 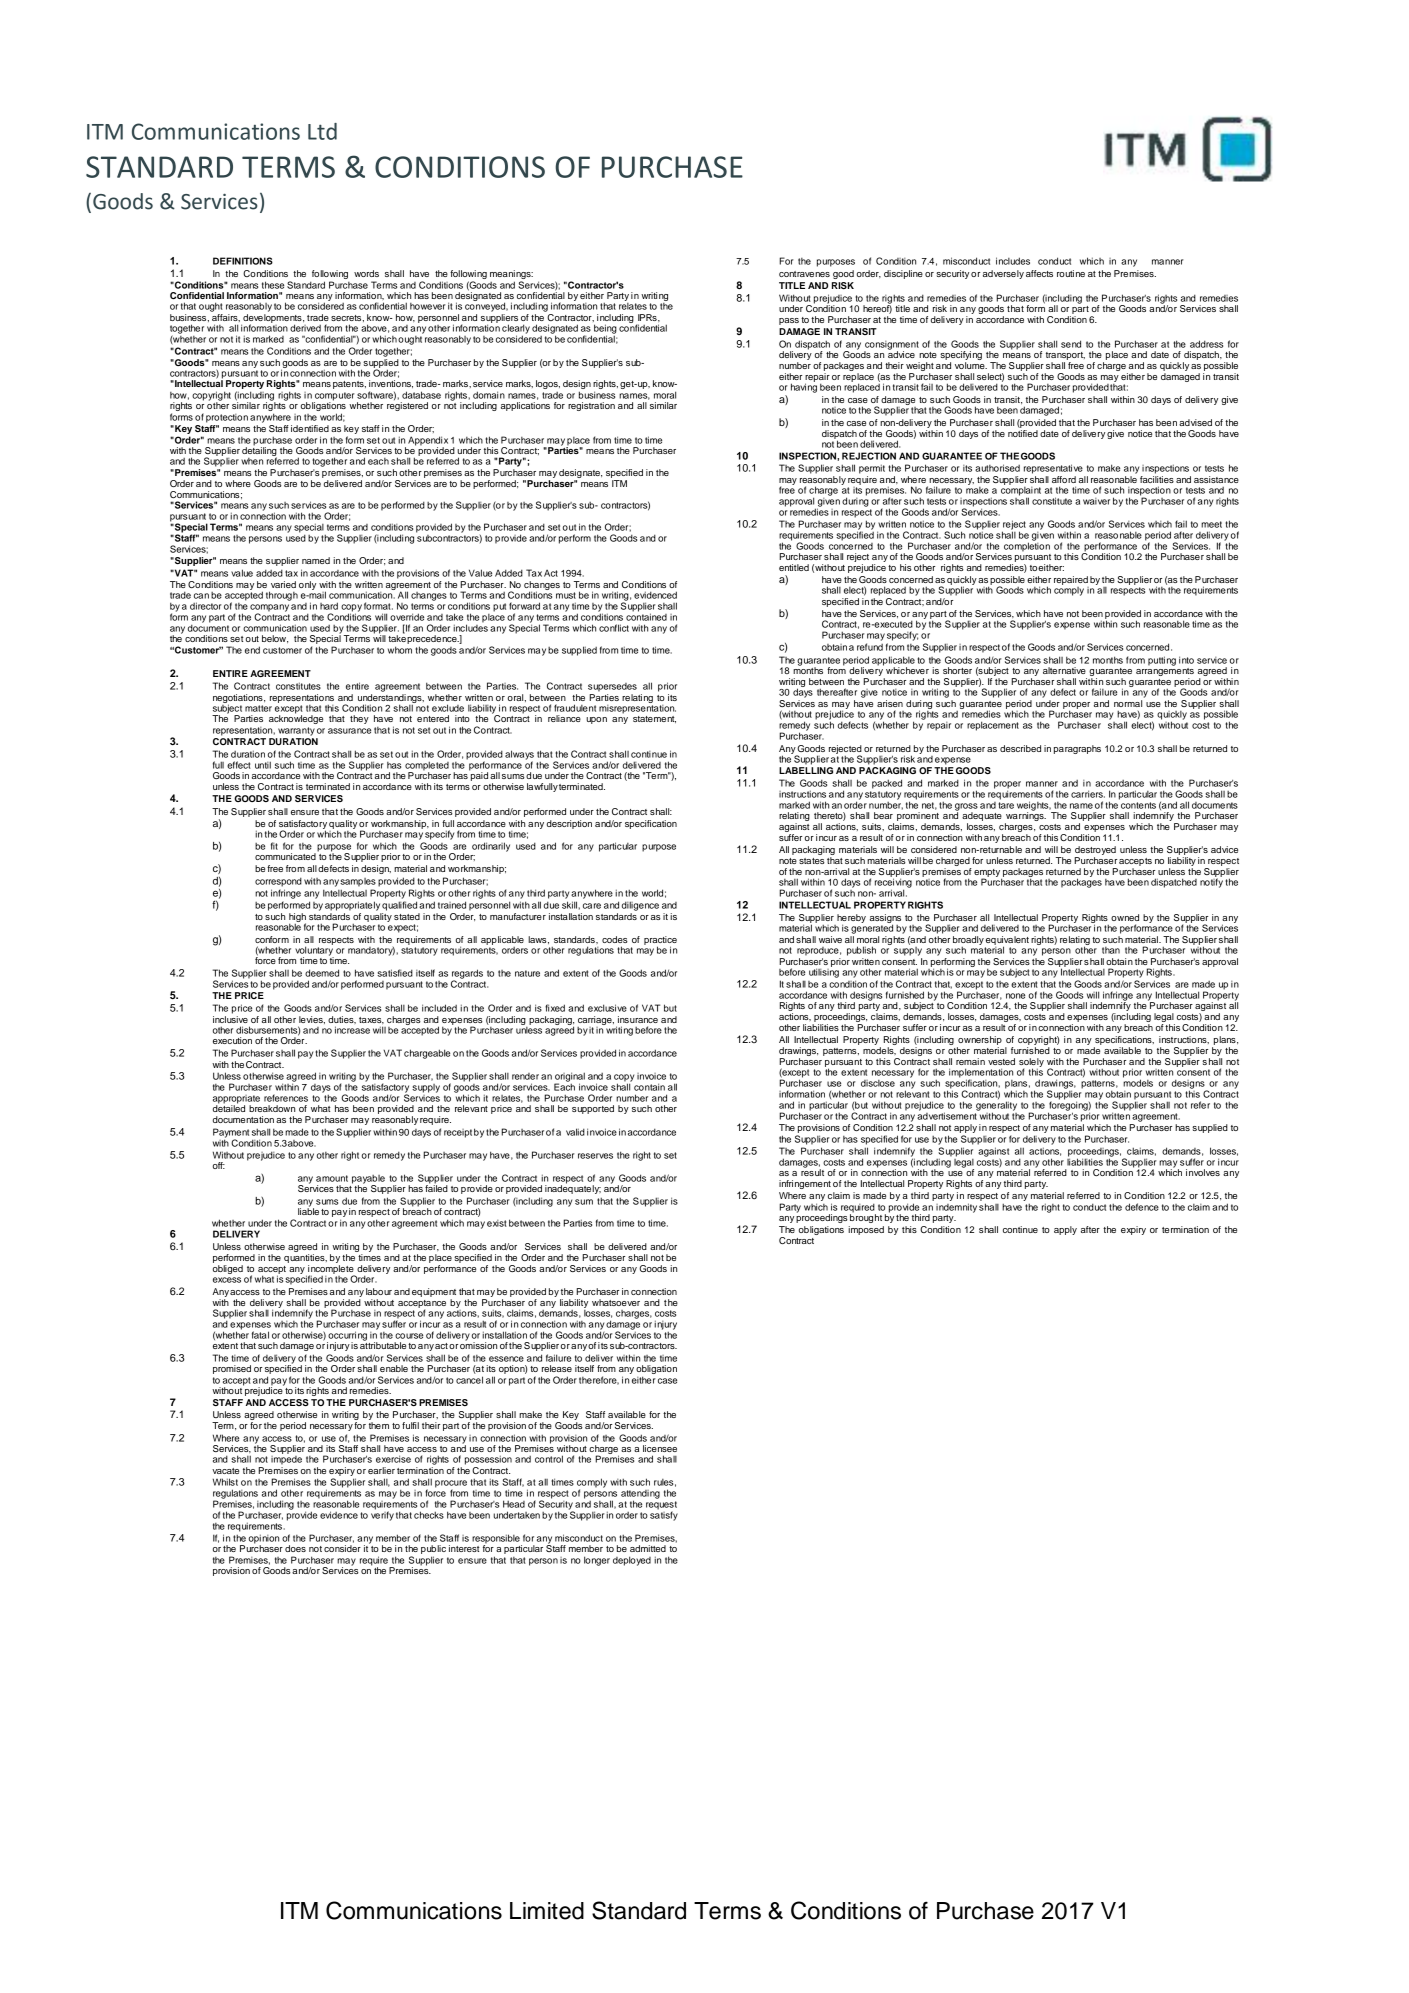 I want to click on Limited, so click(x=547, y=1911).
